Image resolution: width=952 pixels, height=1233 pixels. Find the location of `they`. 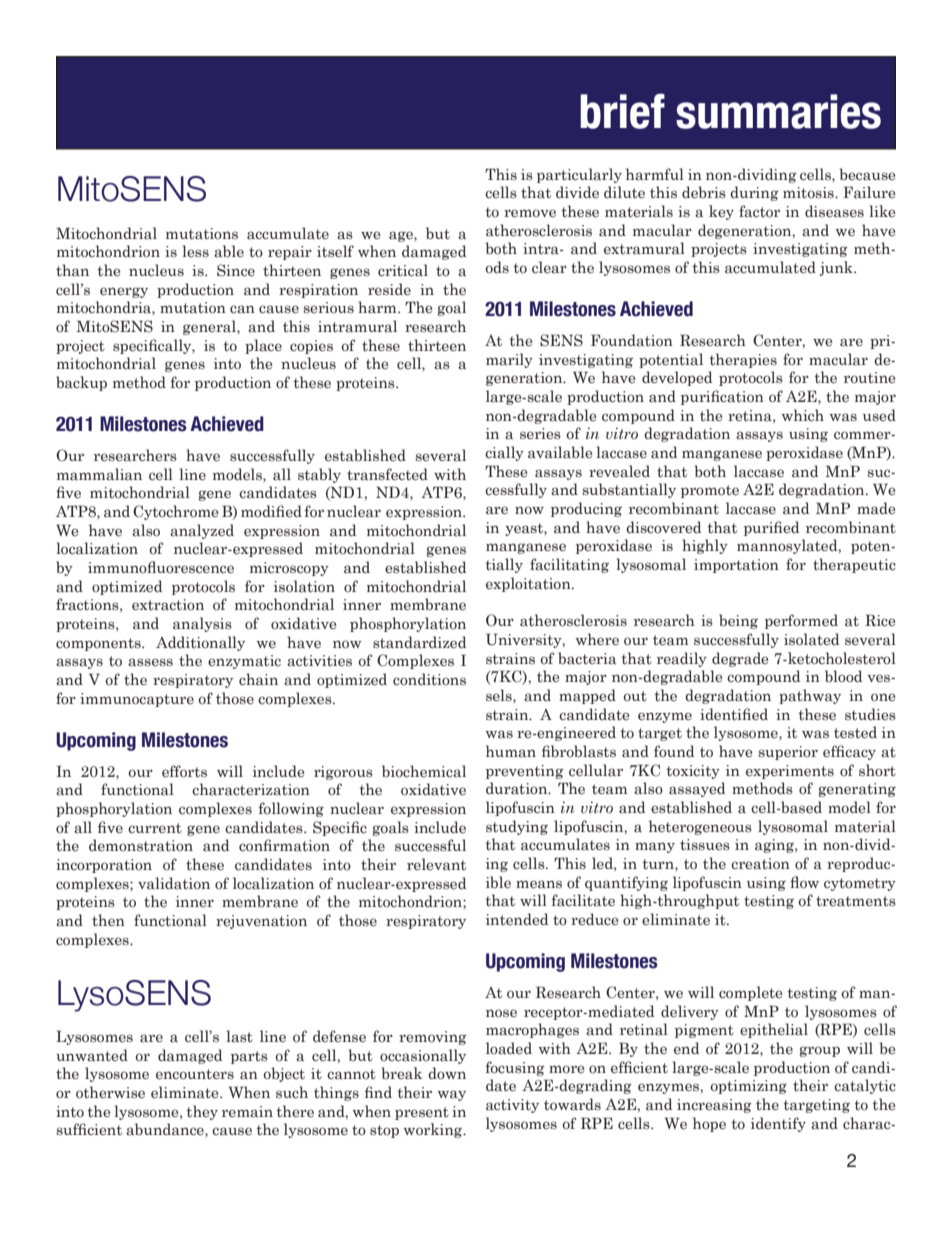

they is located at coordinates (202, 1112).
